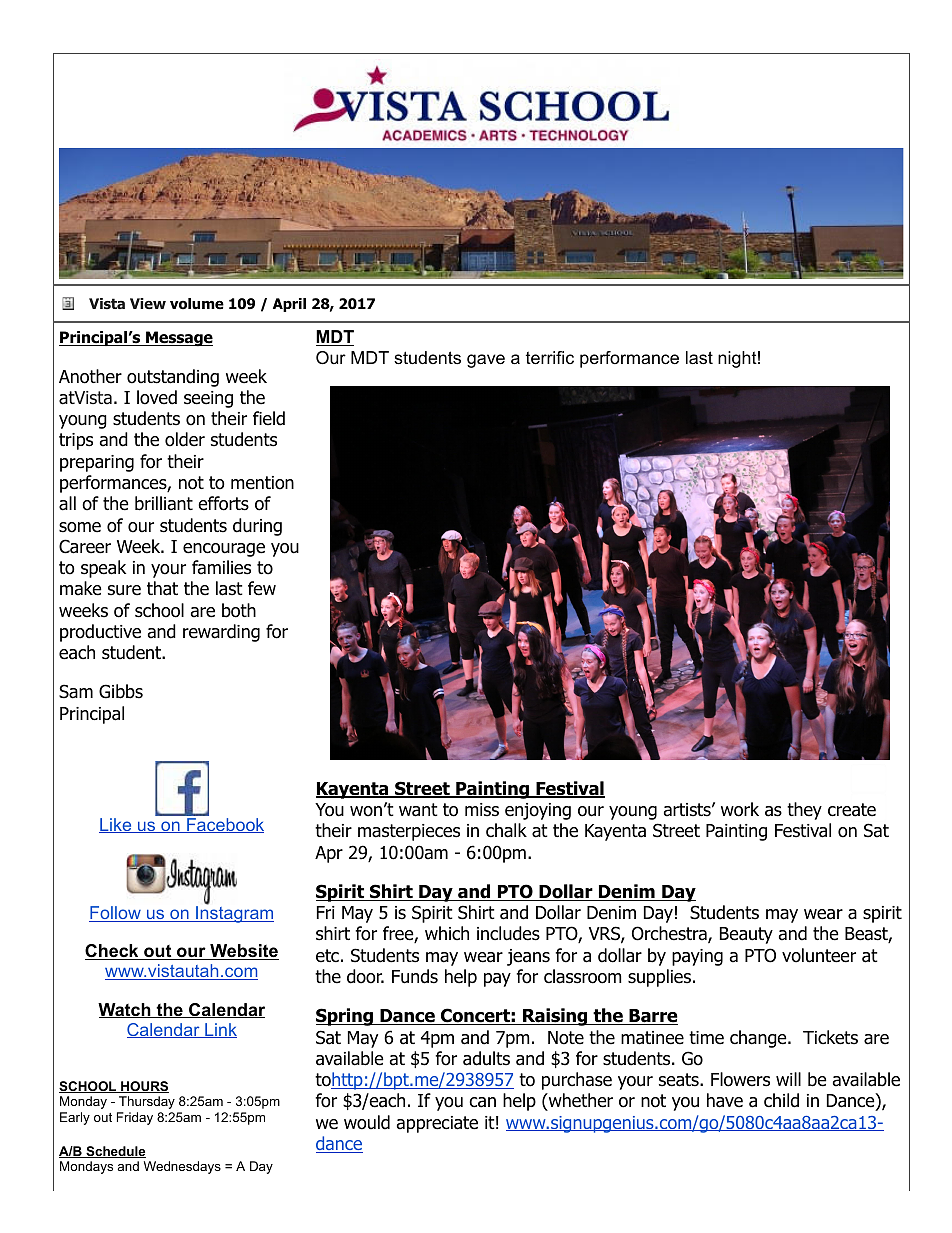 The height and width of the image is (1233, 952). I want to click on which, so click(447, 933).
